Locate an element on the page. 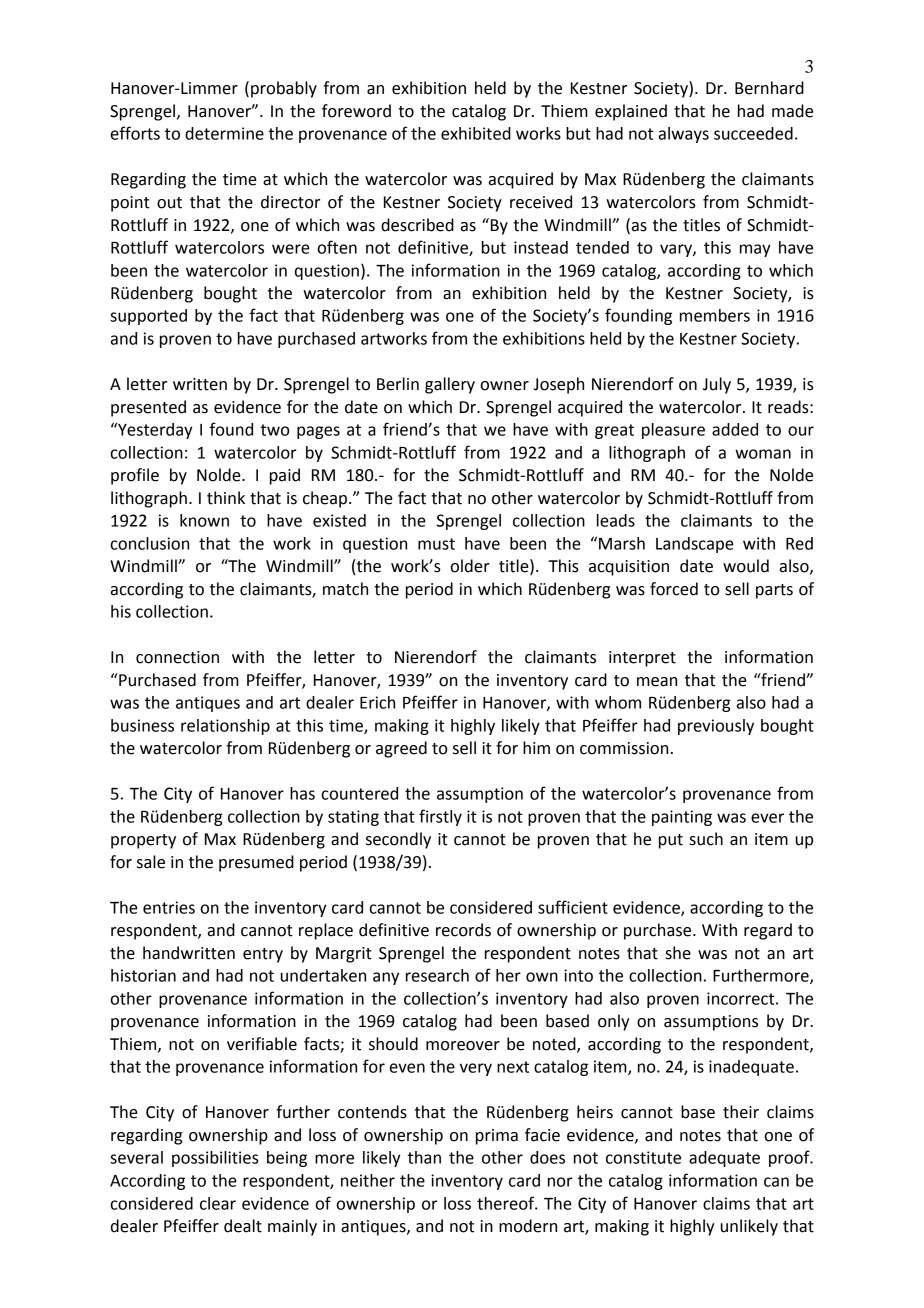 The width and height of the image is (924, 1308). gallery is located at coordinates (450, 385).
